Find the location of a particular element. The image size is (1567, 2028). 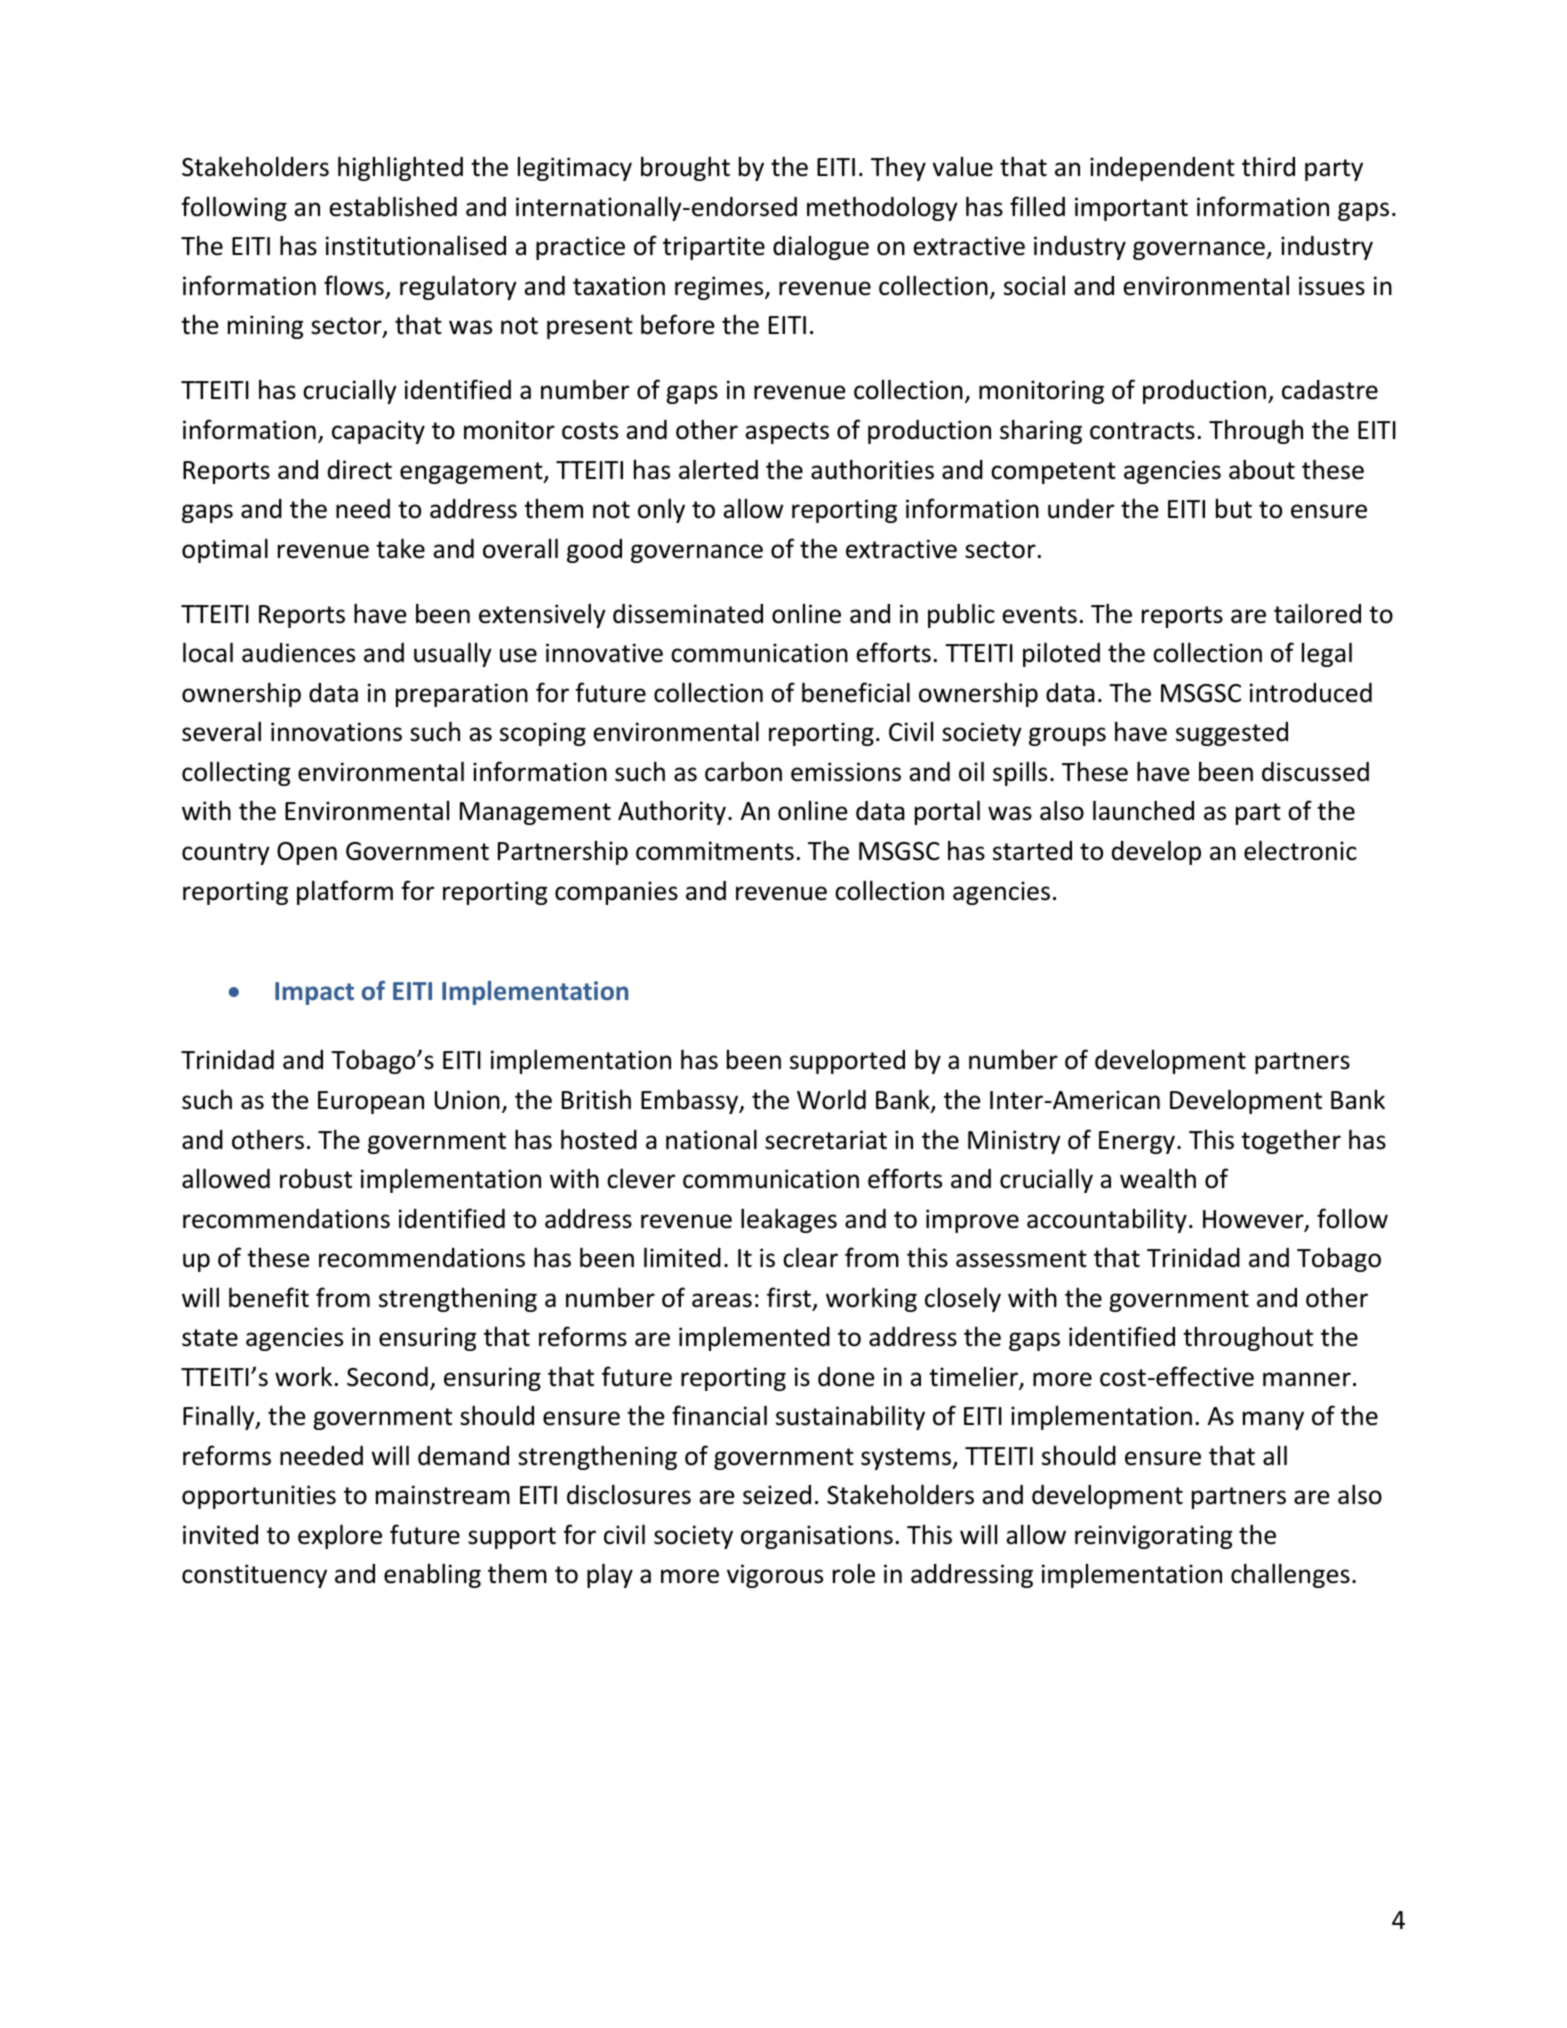

dialogue is located at coordinates (821, 248).
